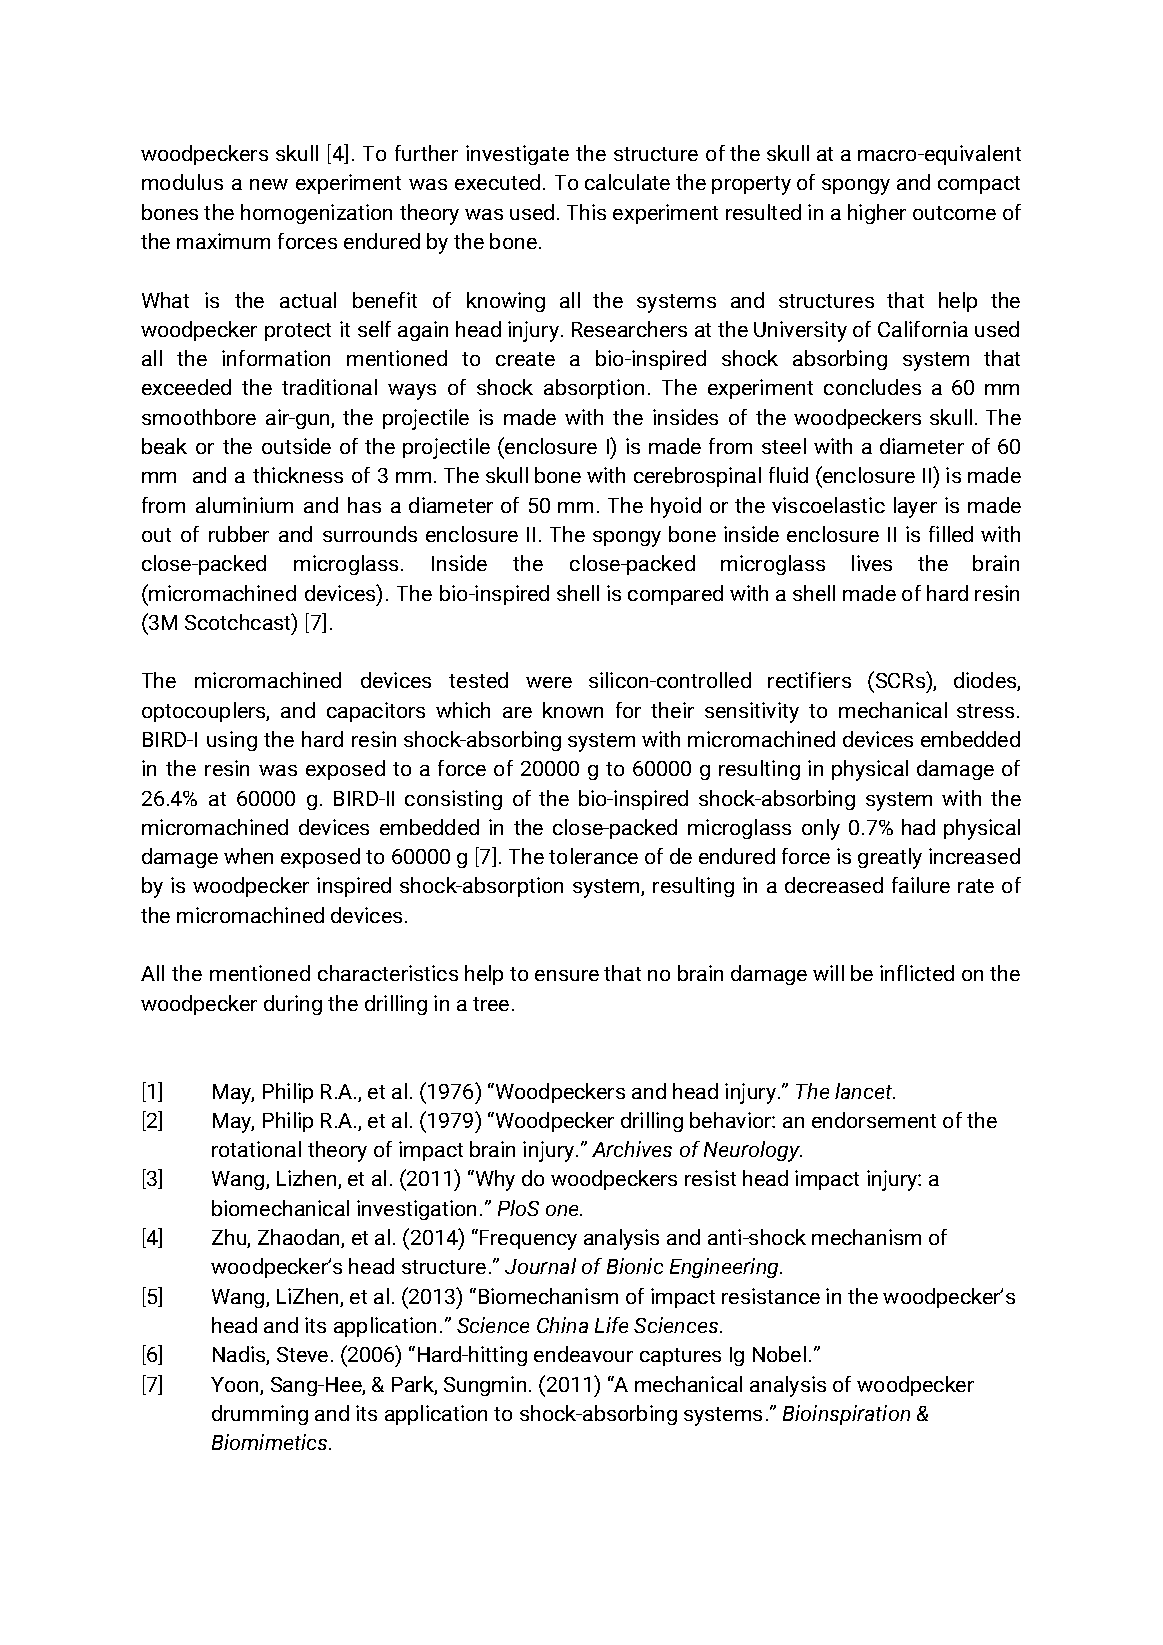  I want to click on endeavour, so click(583, 1354).
